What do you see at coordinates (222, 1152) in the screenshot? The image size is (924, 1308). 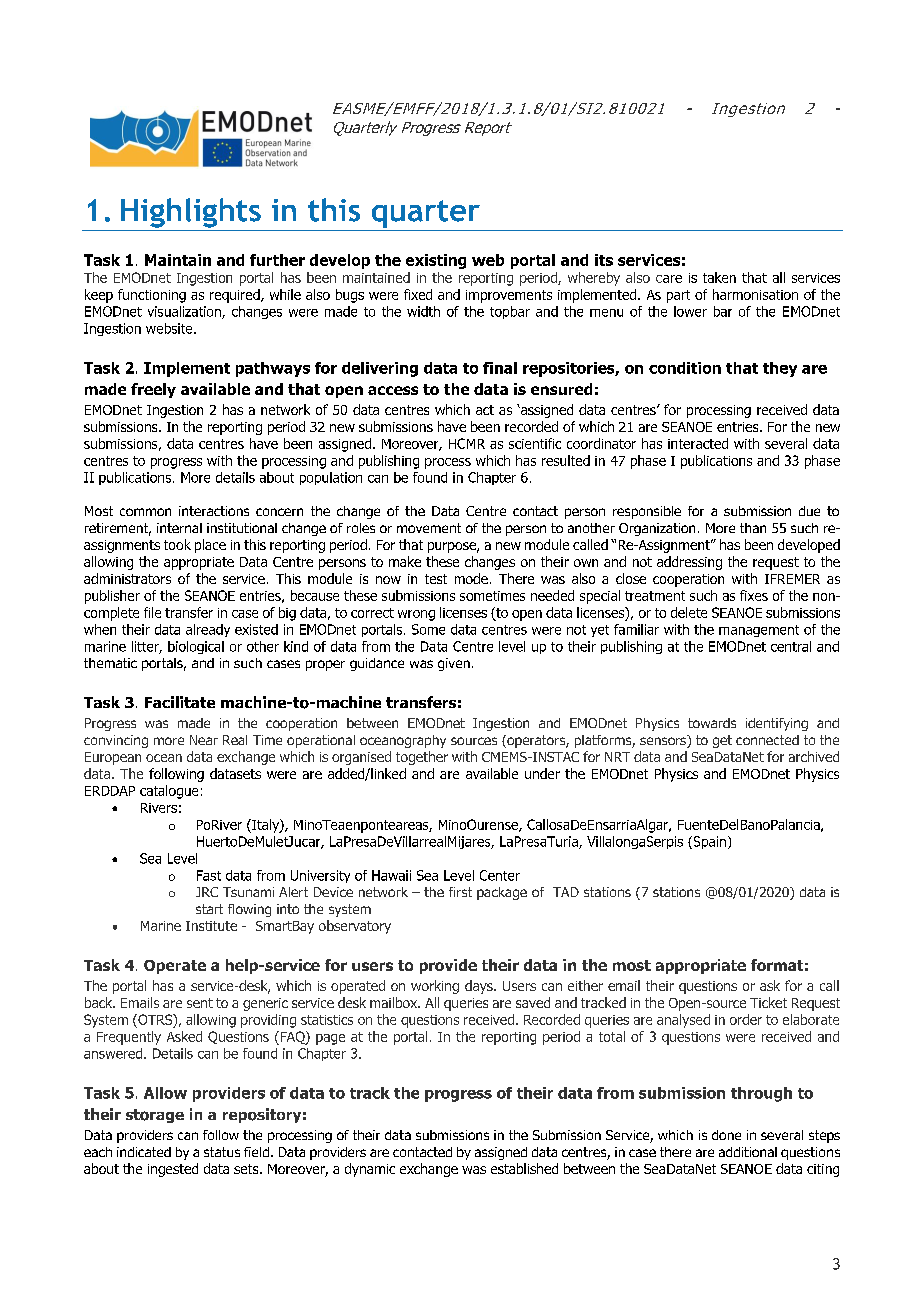 I see `status` at bounding box center [222, 1152].
